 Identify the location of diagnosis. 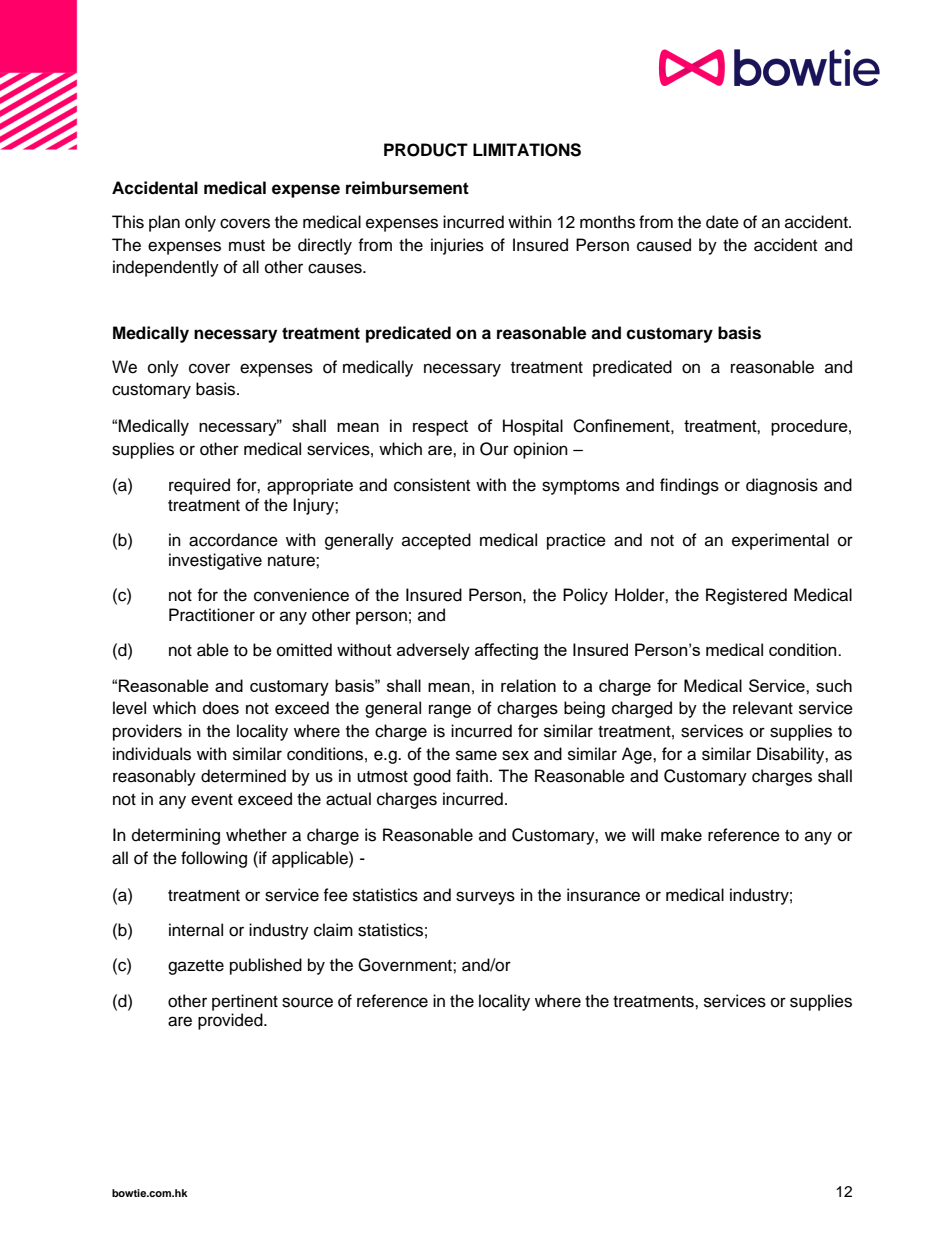
(782, 486).
